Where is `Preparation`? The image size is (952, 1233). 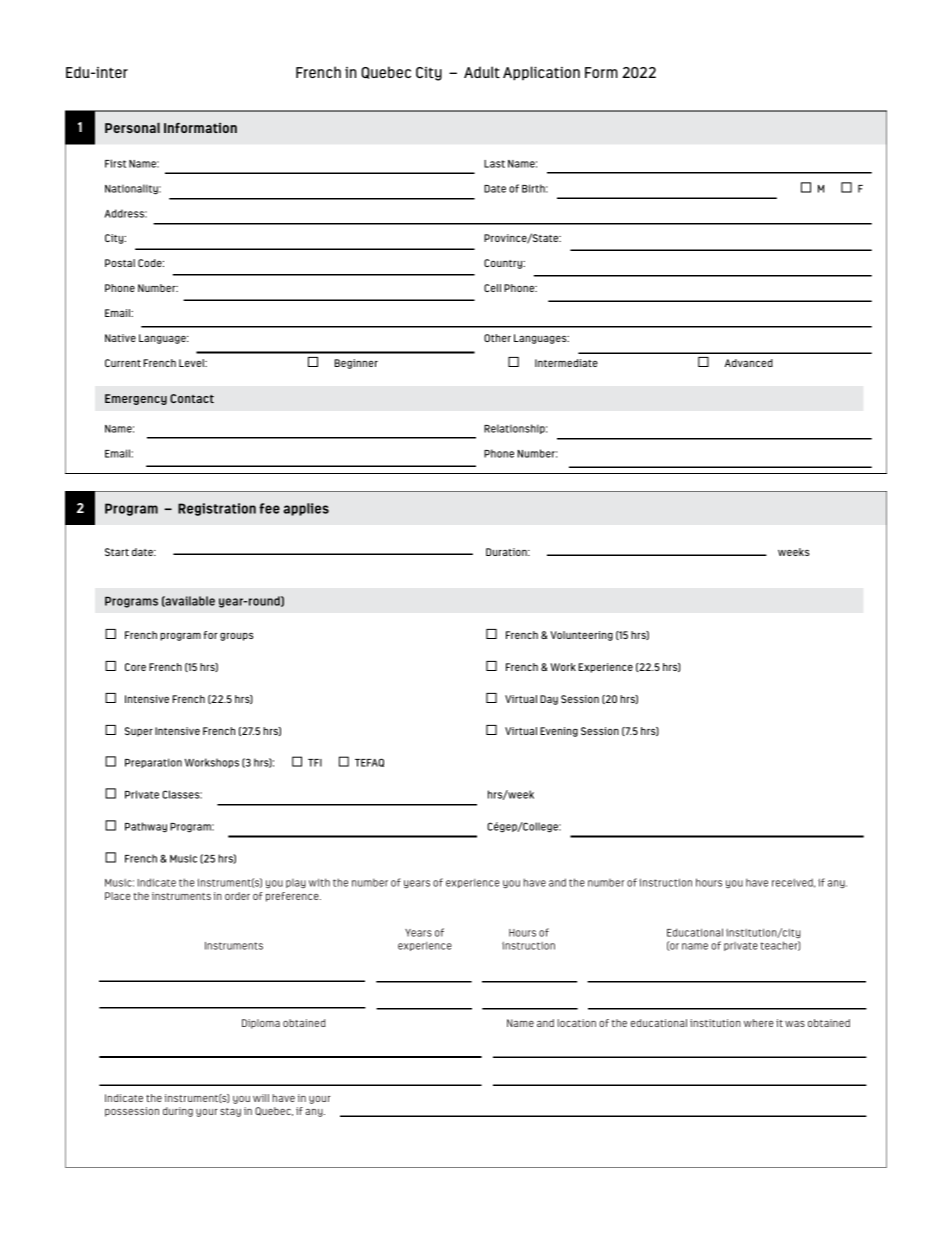 Preparation is located at coordinates (153, 763).
